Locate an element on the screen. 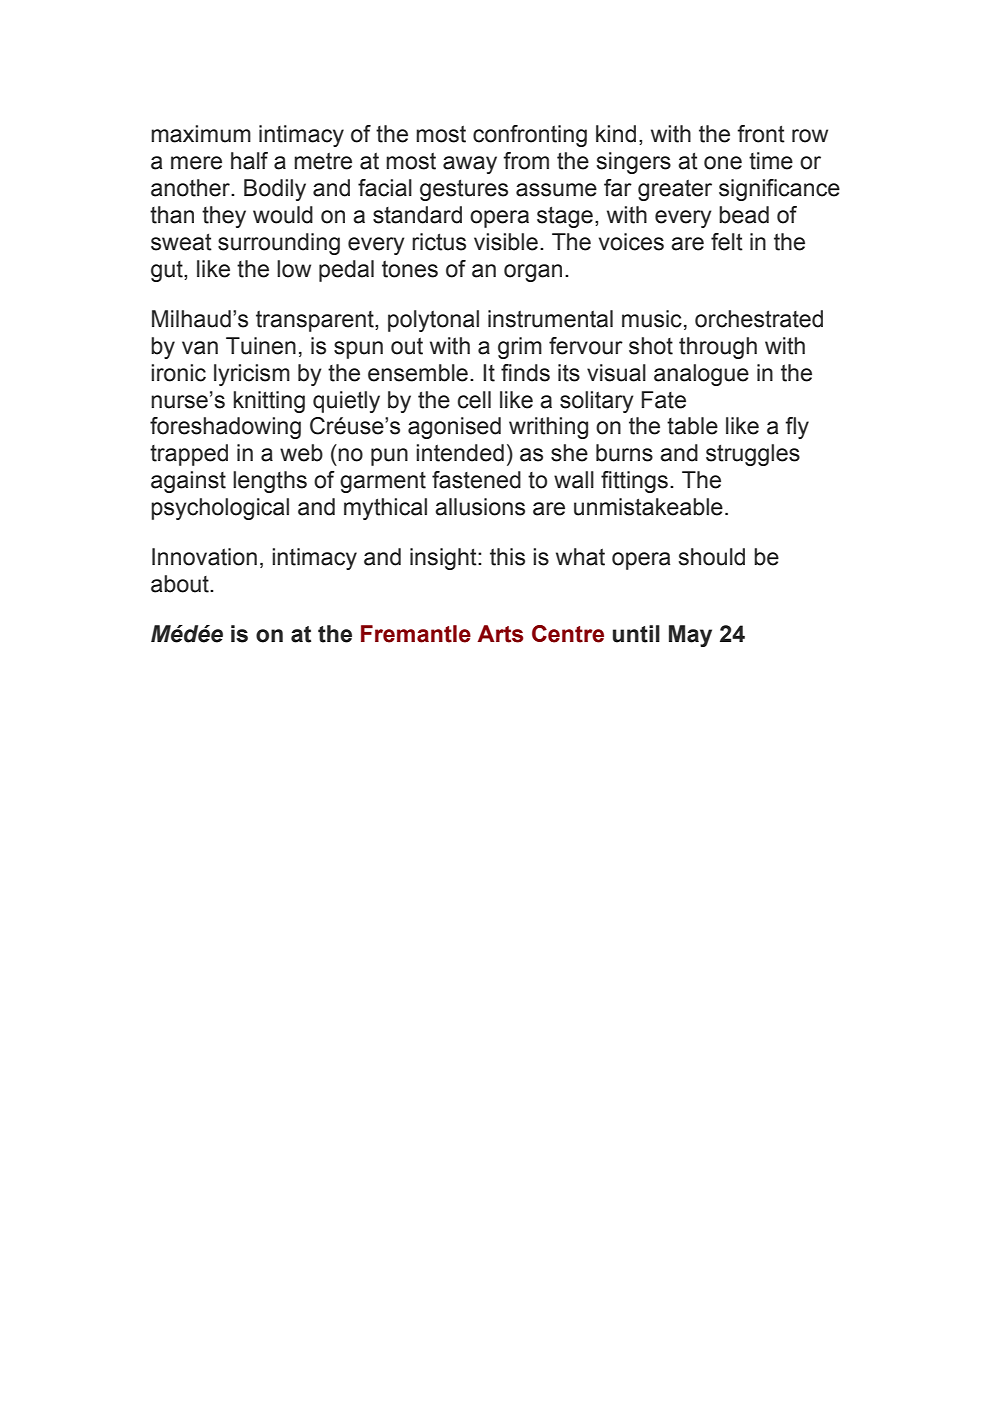 This screenshot has height=1405, width=994. away is located at coordinates (470, 165).
